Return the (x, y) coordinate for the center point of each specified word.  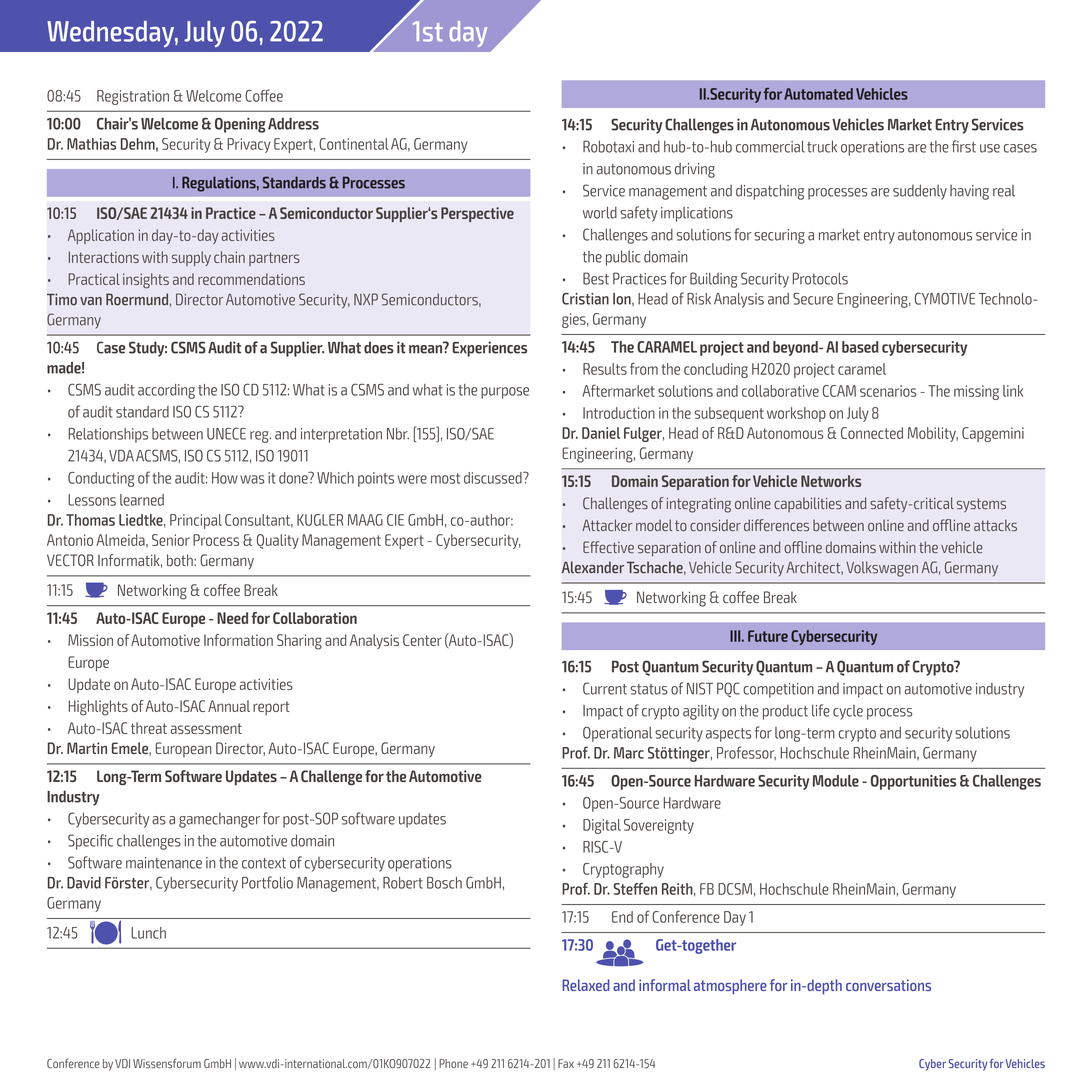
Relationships (108, 435)
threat (149, 728)
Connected (872, 433)
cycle (848, 712)
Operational (617, 734)
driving (695, 170)
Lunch (148, 933)
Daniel (601, 433)
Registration (133, 97)
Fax (566, 1063)
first (964, 146)
